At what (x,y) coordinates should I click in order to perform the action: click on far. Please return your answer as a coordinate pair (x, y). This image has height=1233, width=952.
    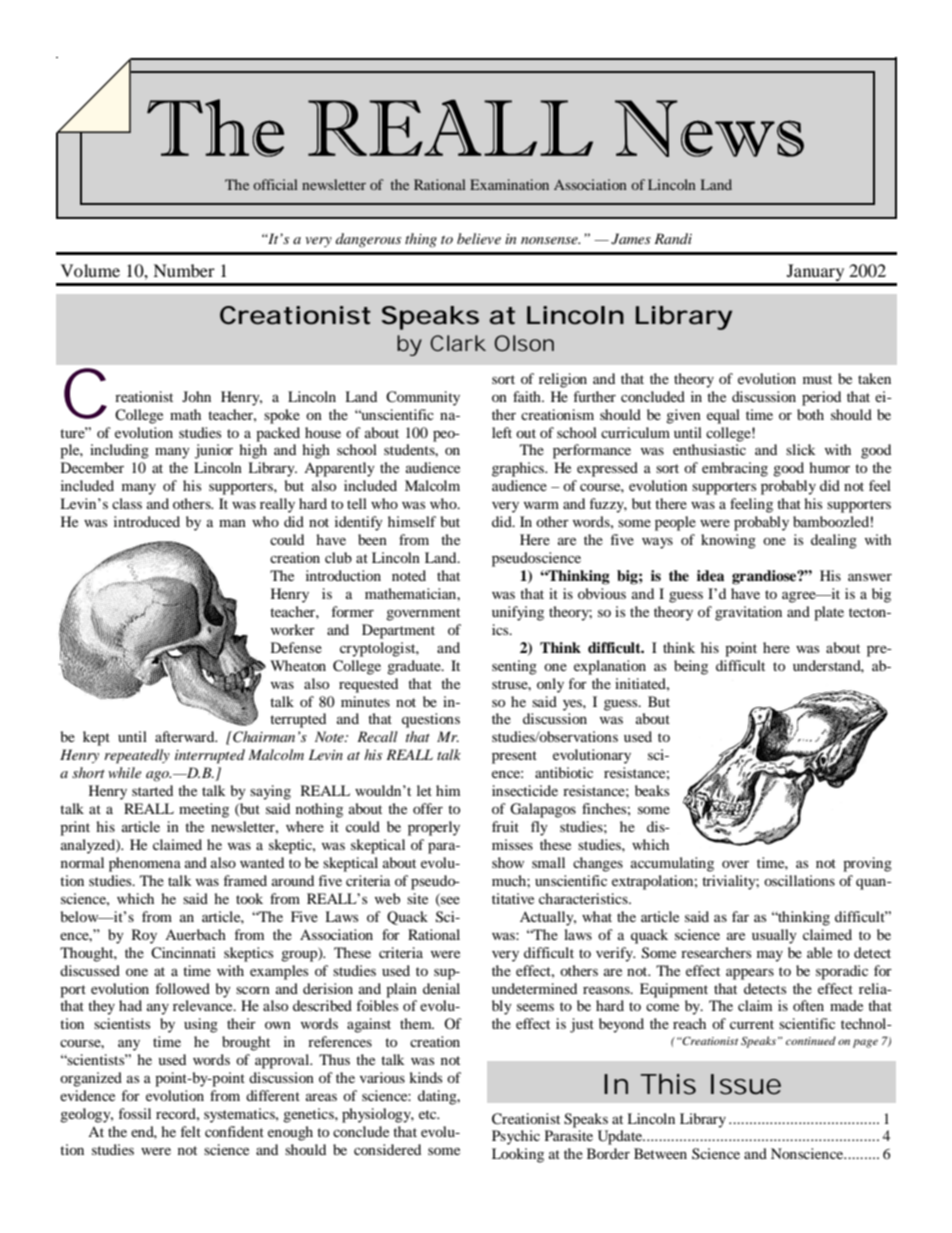
    Looking at the image, I should click on (740, 916).
